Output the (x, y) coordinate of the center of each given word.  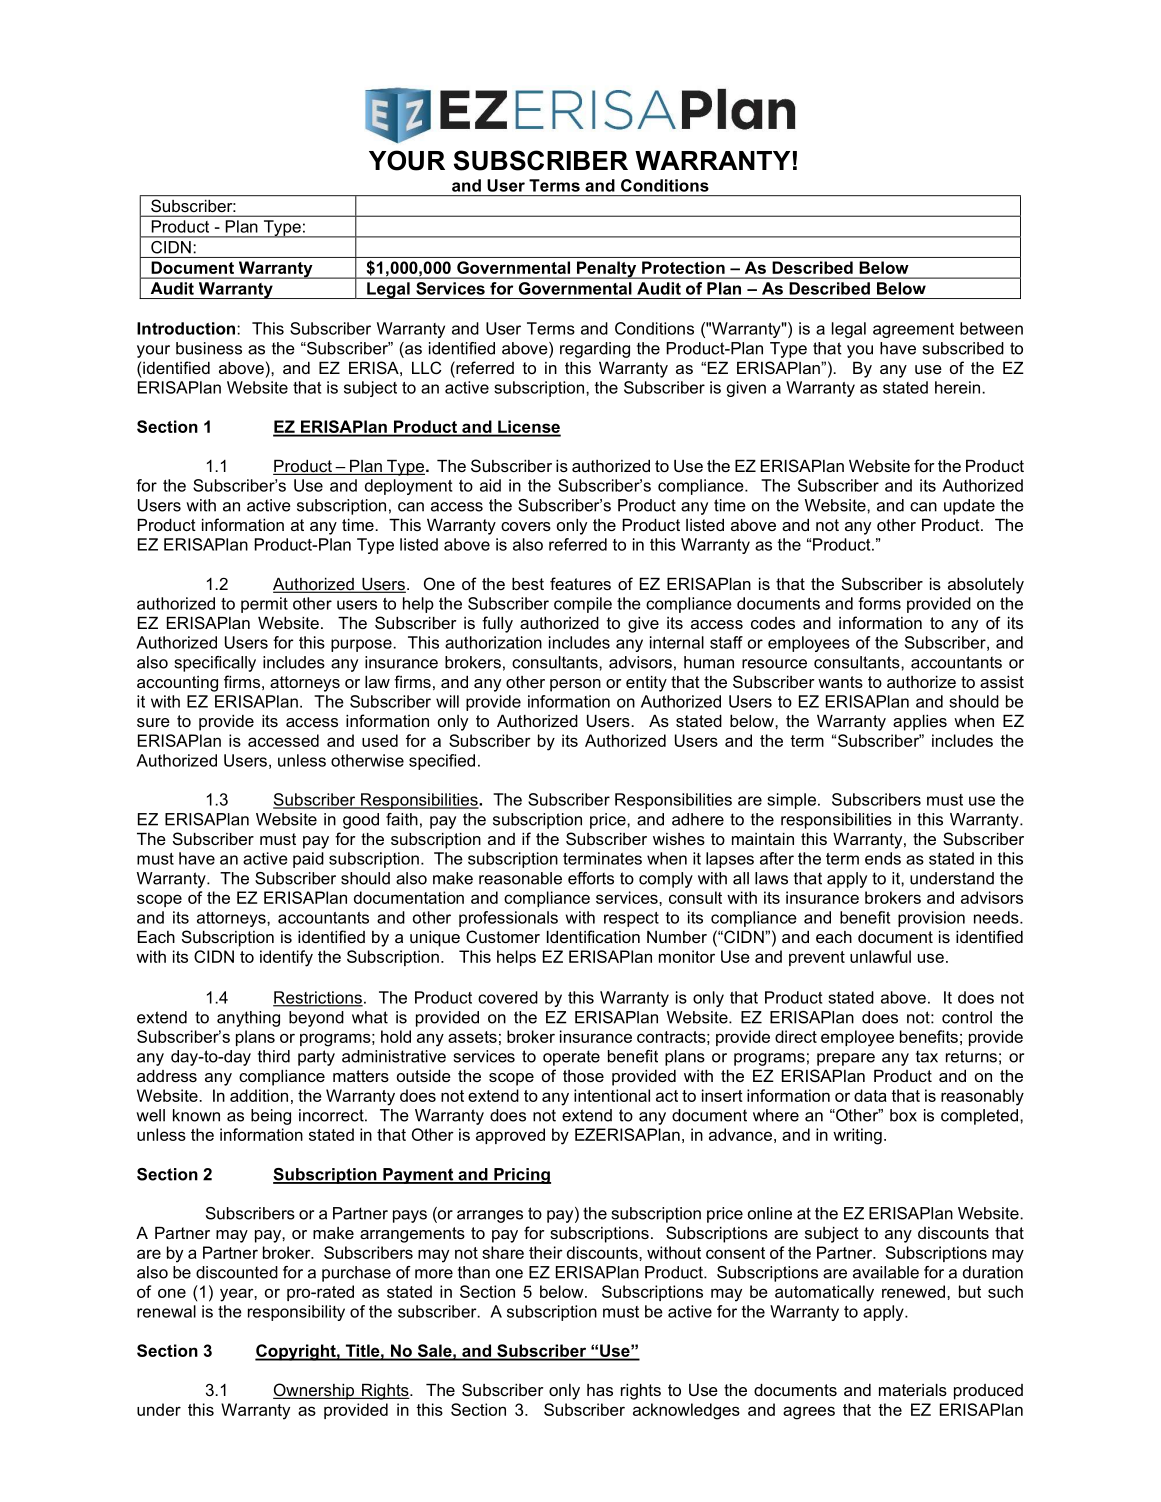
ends (883, 858)
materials (913, 1390)
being (271, 1117)
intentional (612, 1095)
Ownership (315, 1391)
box (903, 1115)
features (580, 583)
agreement (913, 330)
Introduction (186, 328)
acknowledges (686, 1411)
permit (264, 605)
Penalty (607, 270)
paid (308, 860)
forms (879, 603)
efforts (591, 878)
